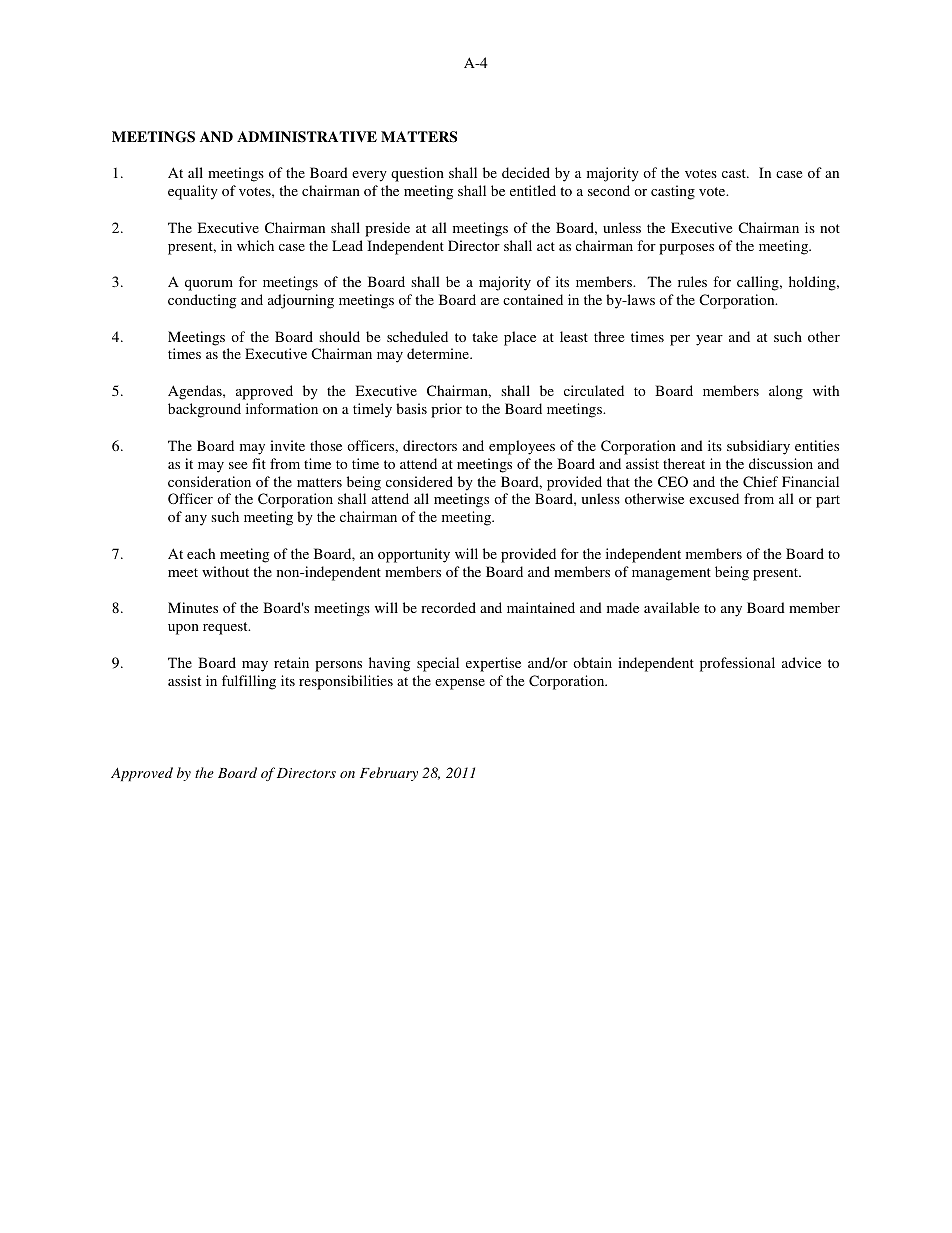  Describe the element at coordinates (758, 447) in the screenshot. I see `subsidiary` at that location.
